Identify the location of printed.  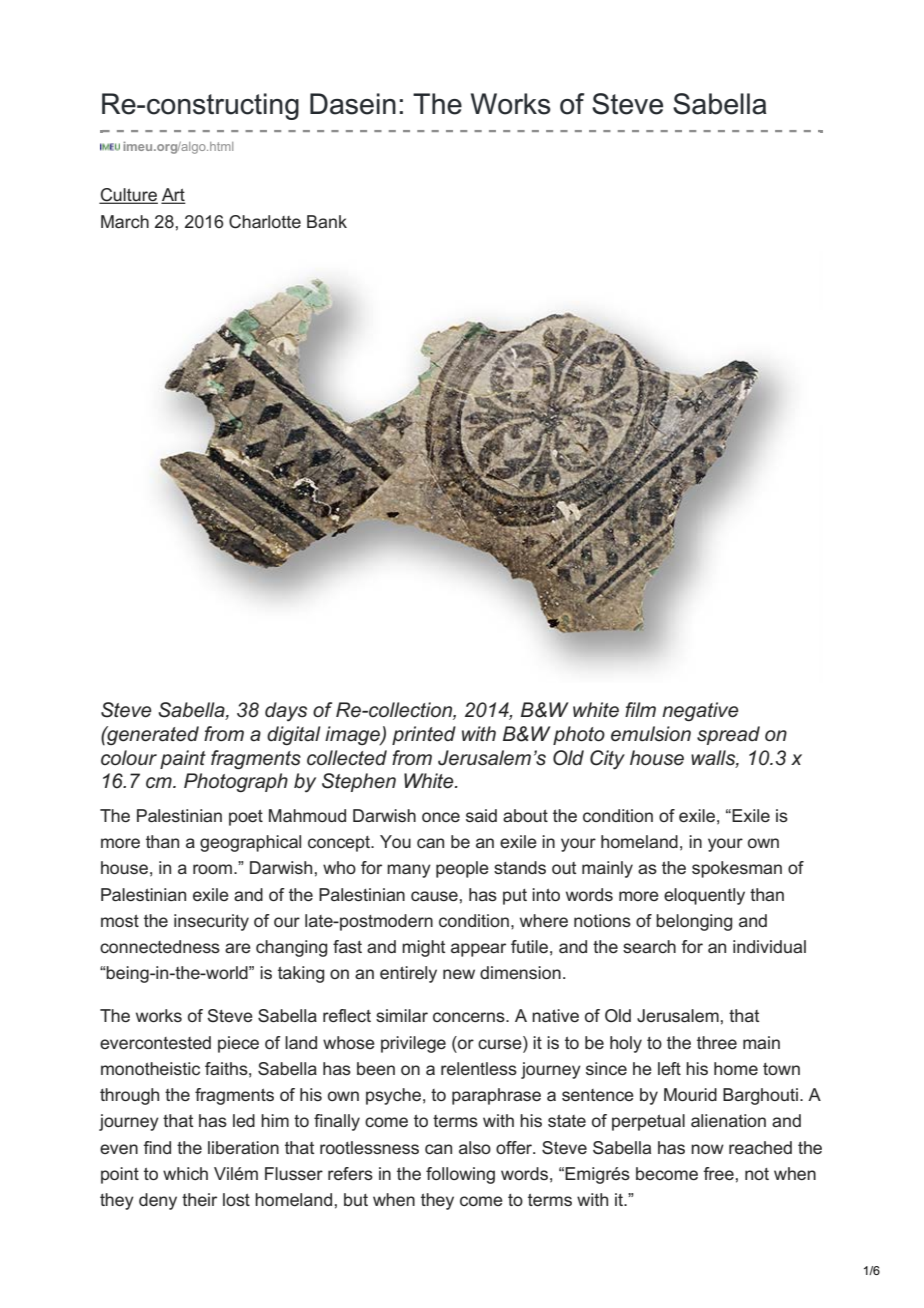
(424, 735).
